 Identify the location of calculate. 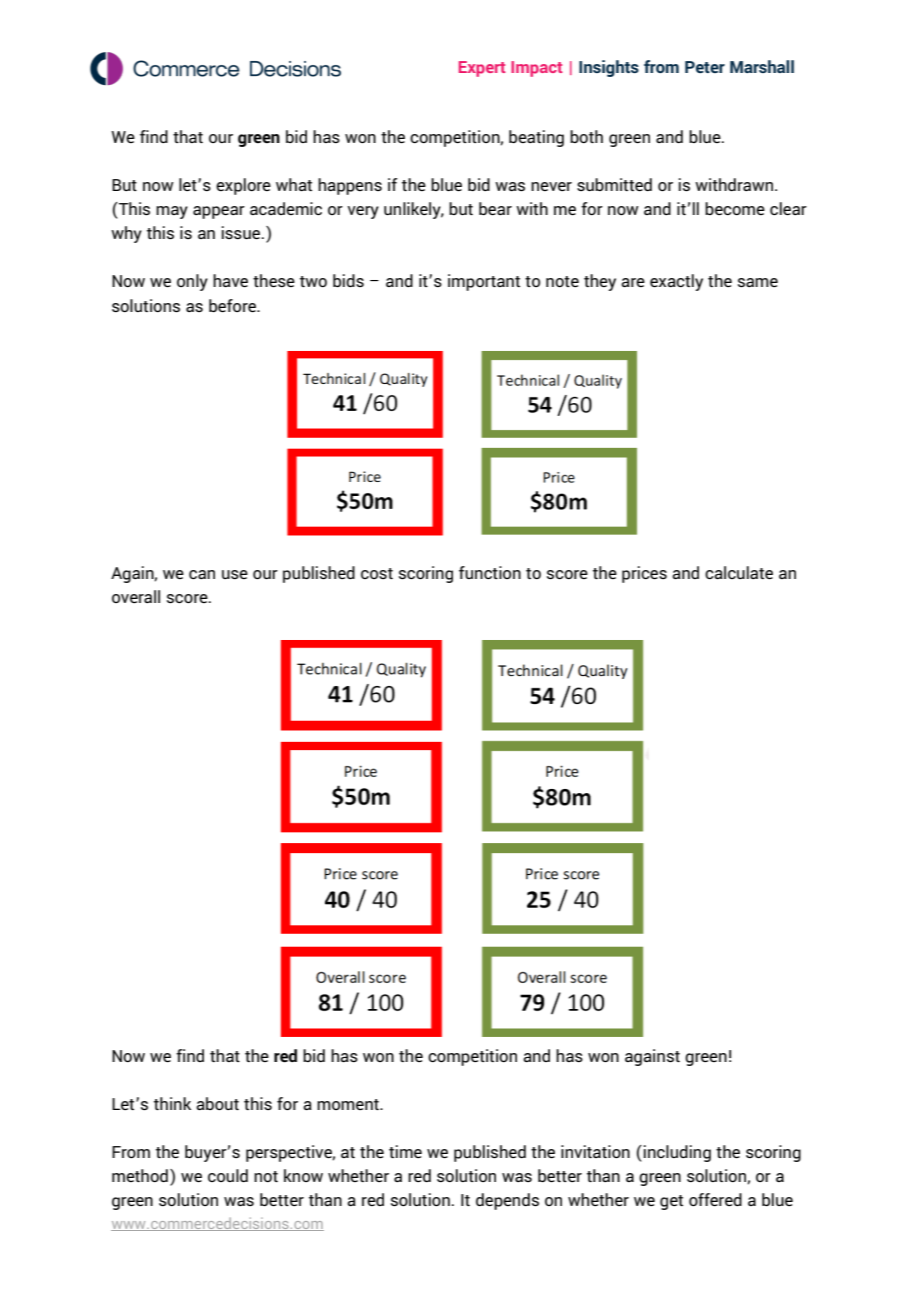
(739, 572).
